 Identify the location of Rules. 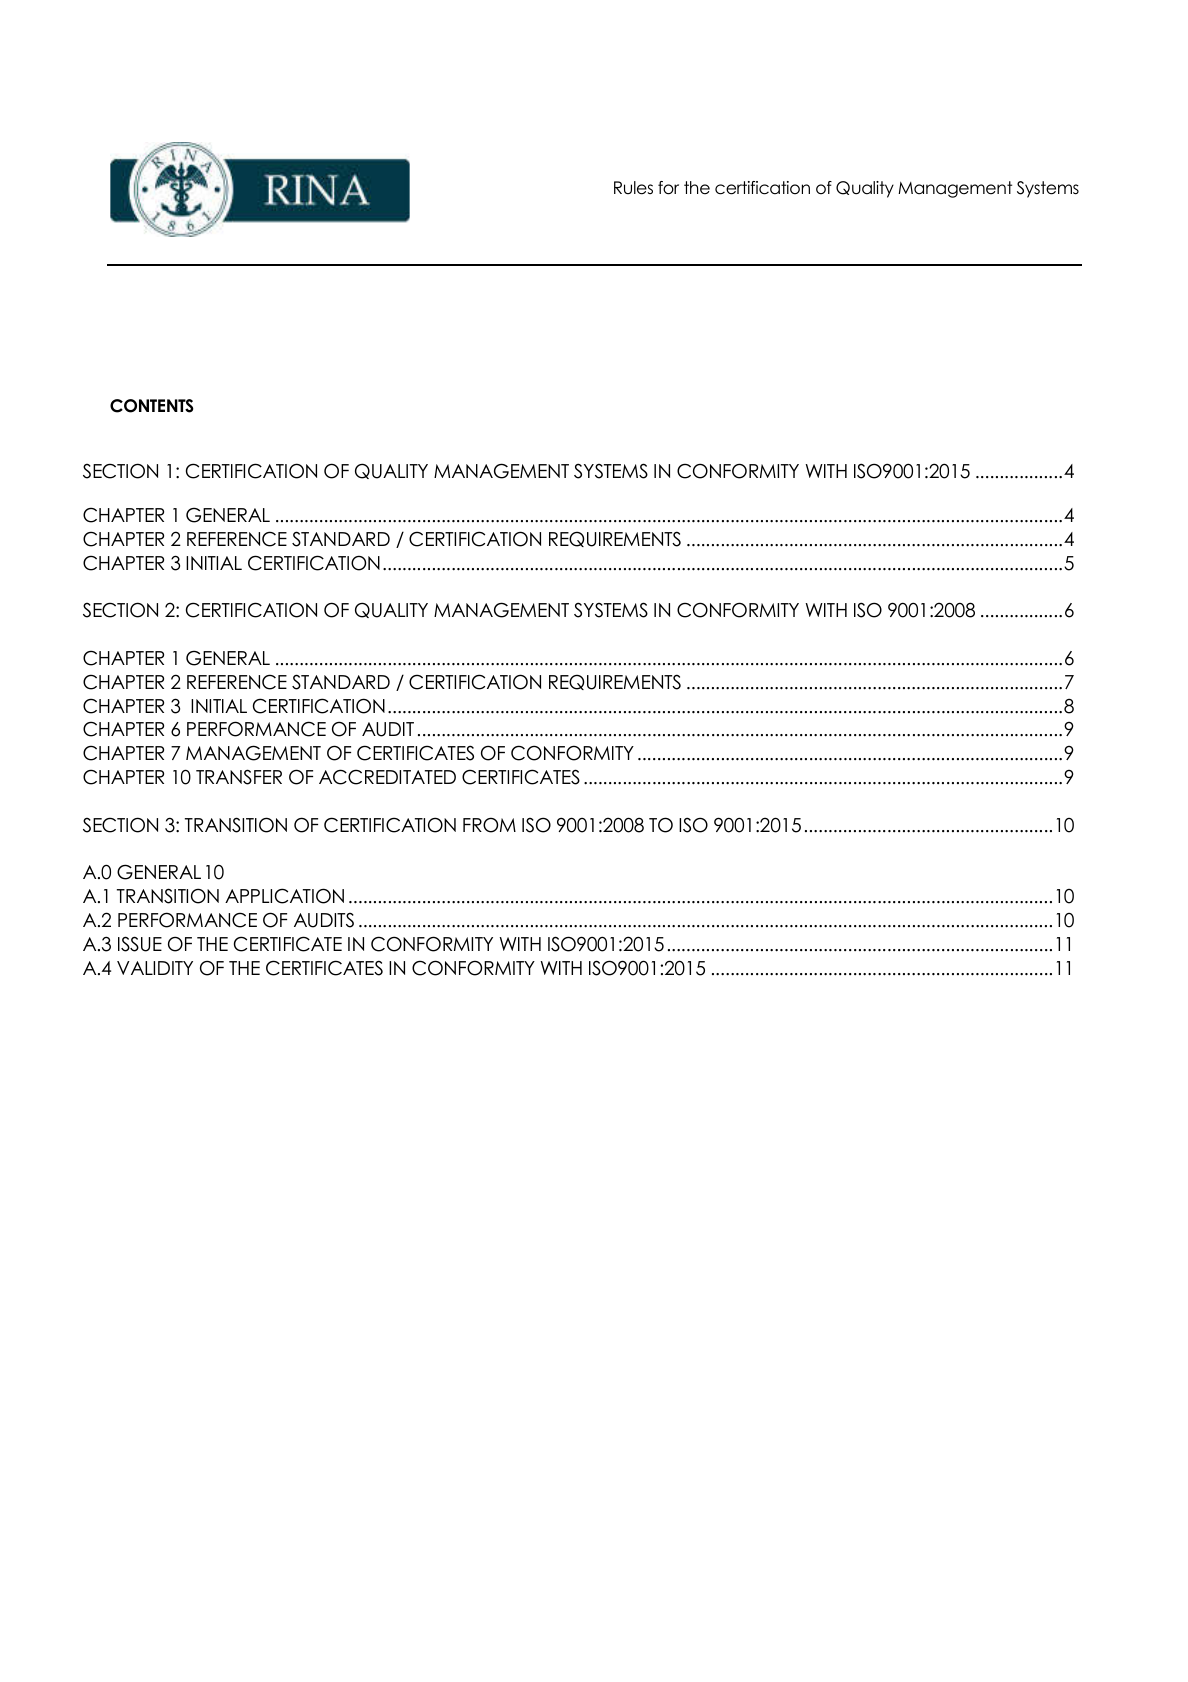
(633, 188).
